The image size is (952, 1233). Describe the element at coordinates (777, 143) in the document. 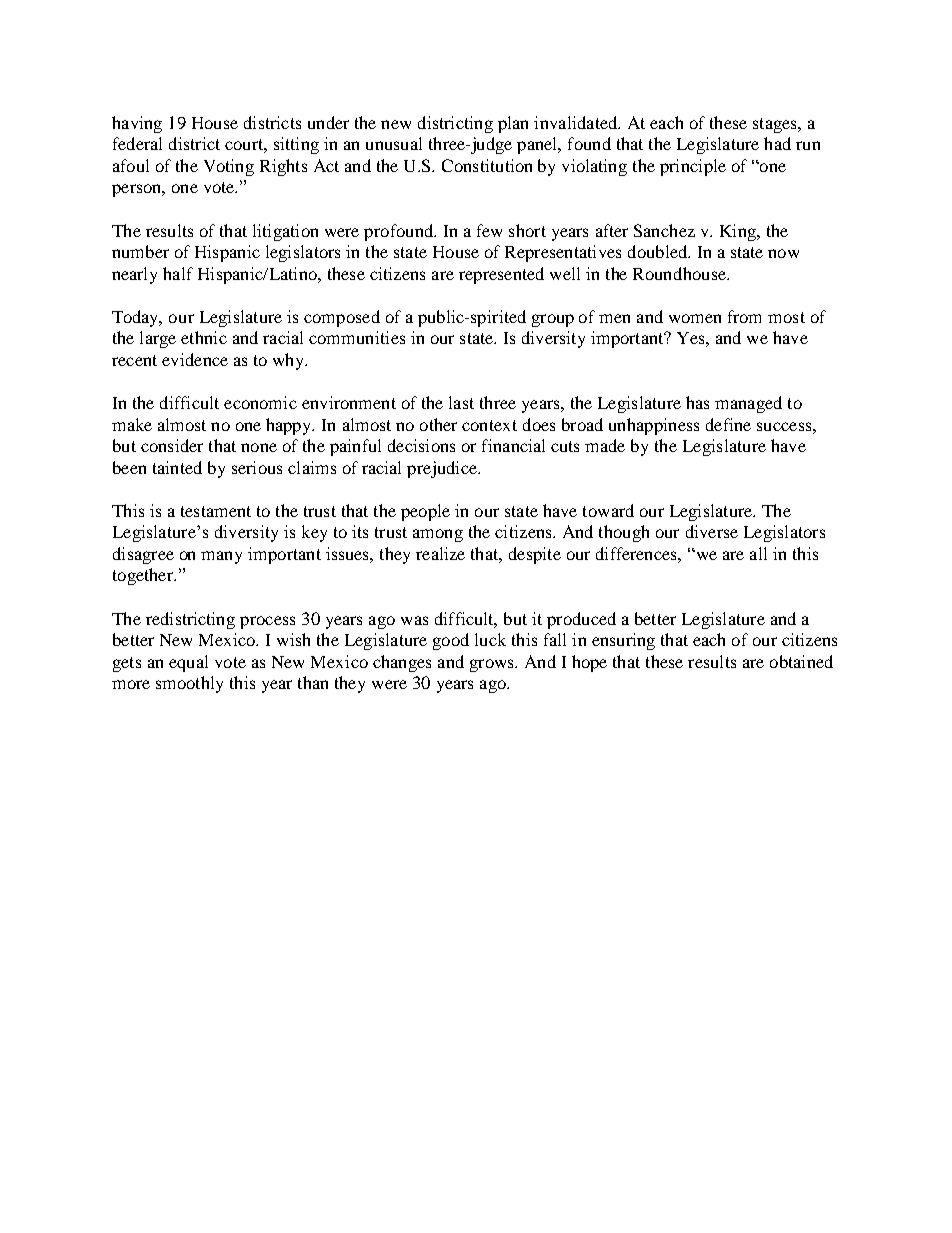

I see `had` at that location.
